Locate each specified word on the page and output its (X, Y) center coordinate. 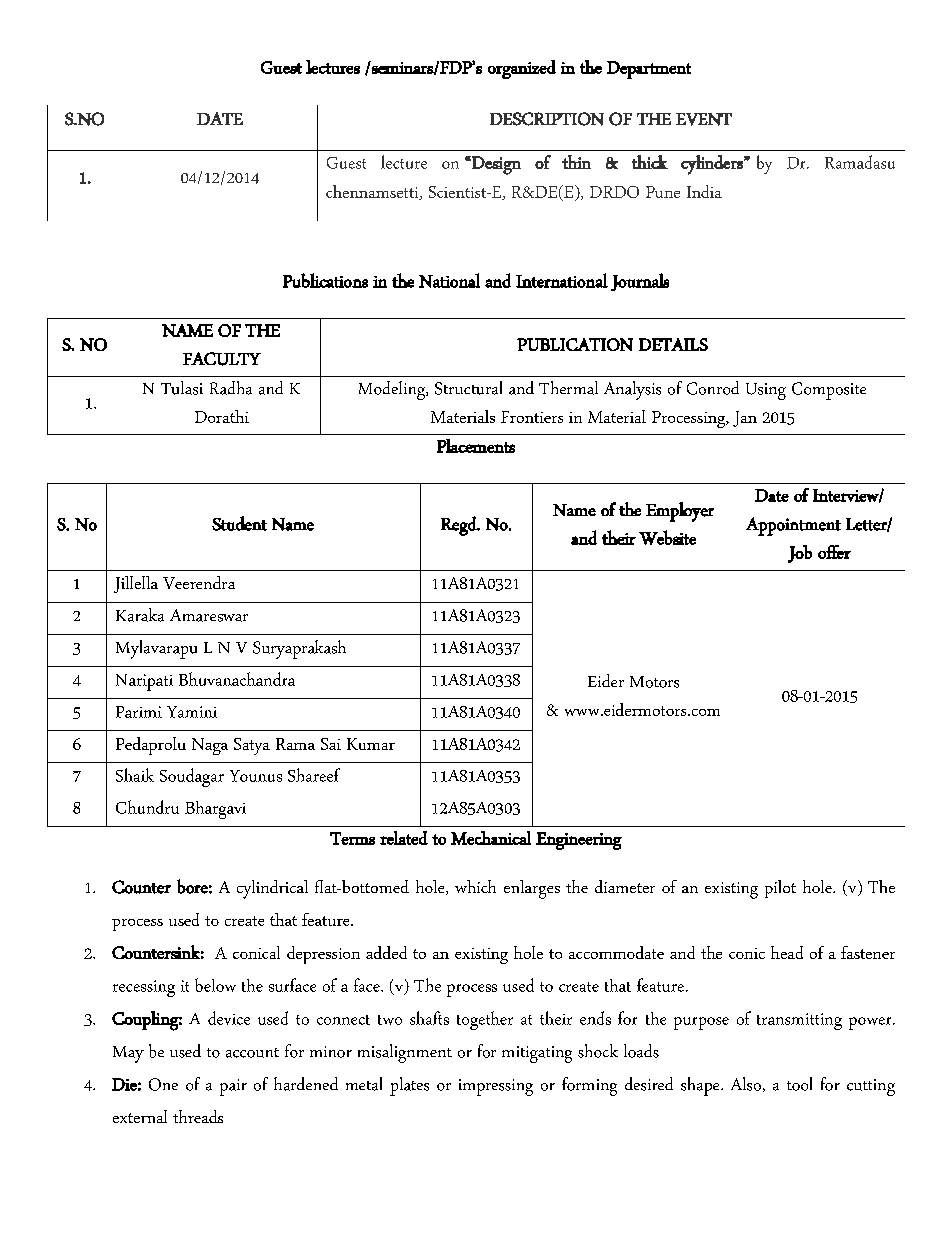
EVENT (704, 119)
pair (233, 1087)
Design (495, 165)
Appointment (793, 526)
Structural (468, 388)
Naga (210, 746)
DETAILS (673, 344)
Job (800, 554)
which (475, 886)
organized (522, 69)
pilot (780, 889)
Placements (476, 446)
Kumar (371, 744)
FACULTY (222, 359)
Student (239, 523)
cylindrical (272, 889)
